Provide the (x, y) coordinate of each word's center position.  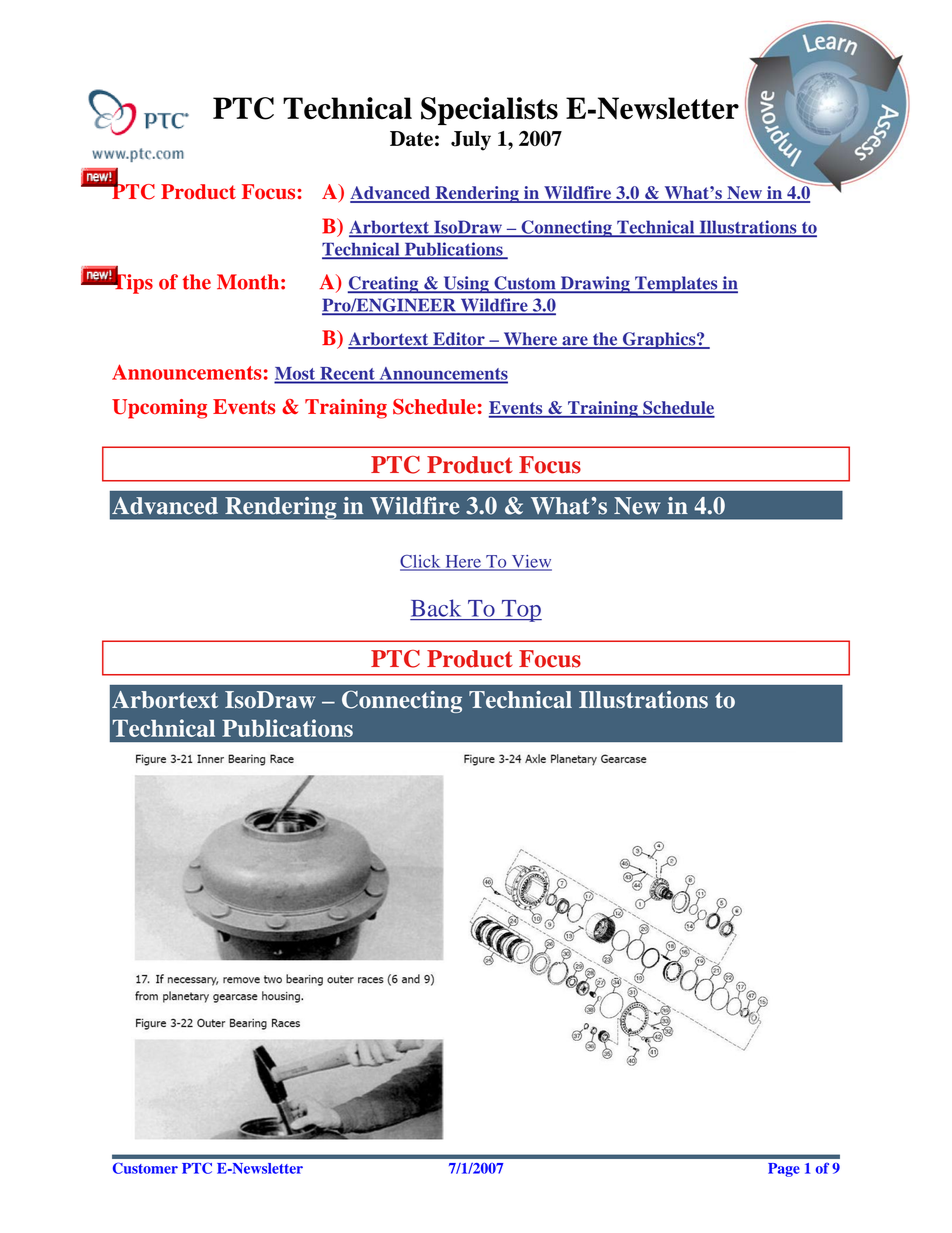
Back (436, 608)
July (471, 141)
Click (421, 562)
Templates (676, 284)
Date (411, 138)
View (530, 562)
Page (784, 1170)
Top (520, 611)
